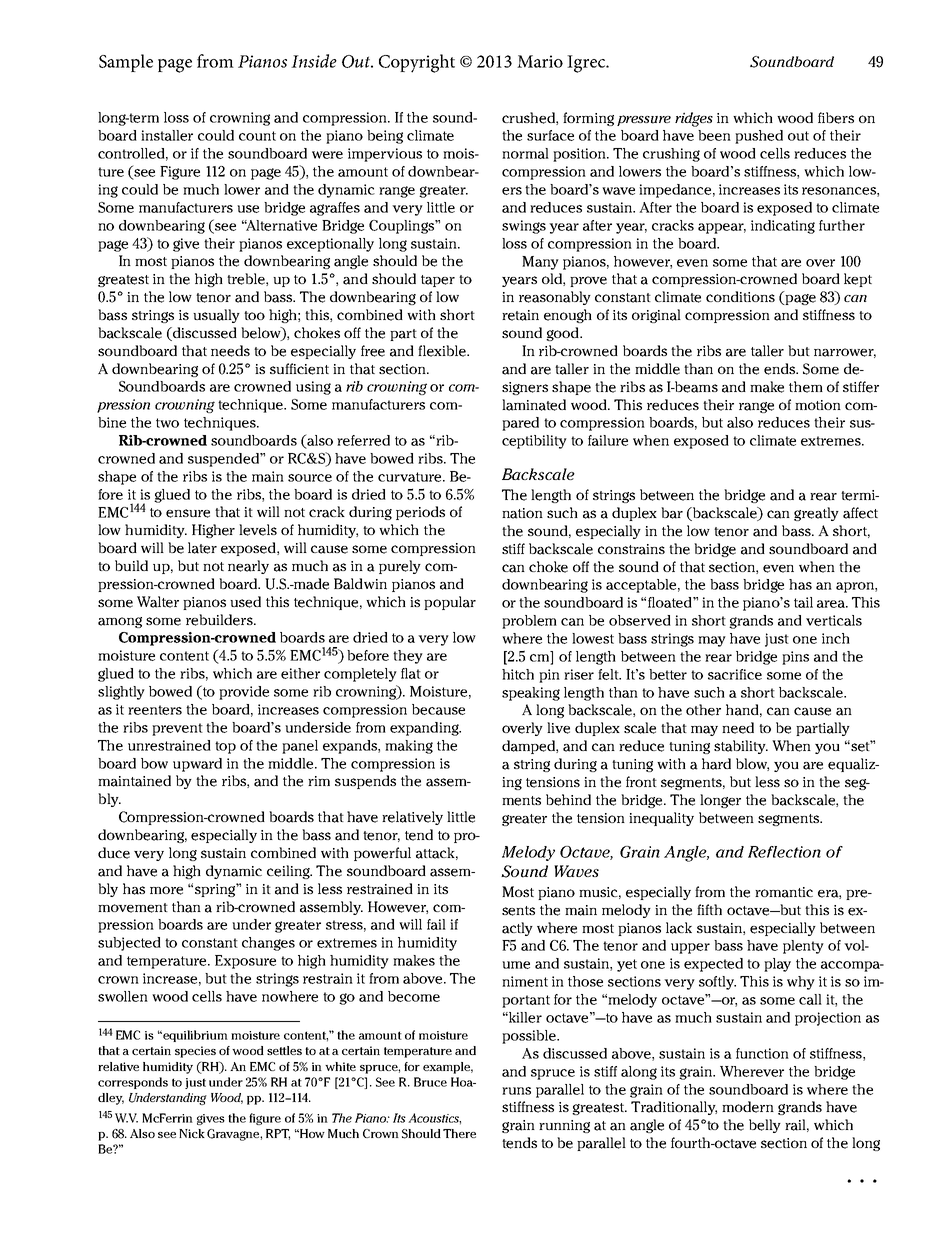 This page has height=1235, width=952. Describe the element at coordinates (818, 405) in the page. I see `motion` at that location.
